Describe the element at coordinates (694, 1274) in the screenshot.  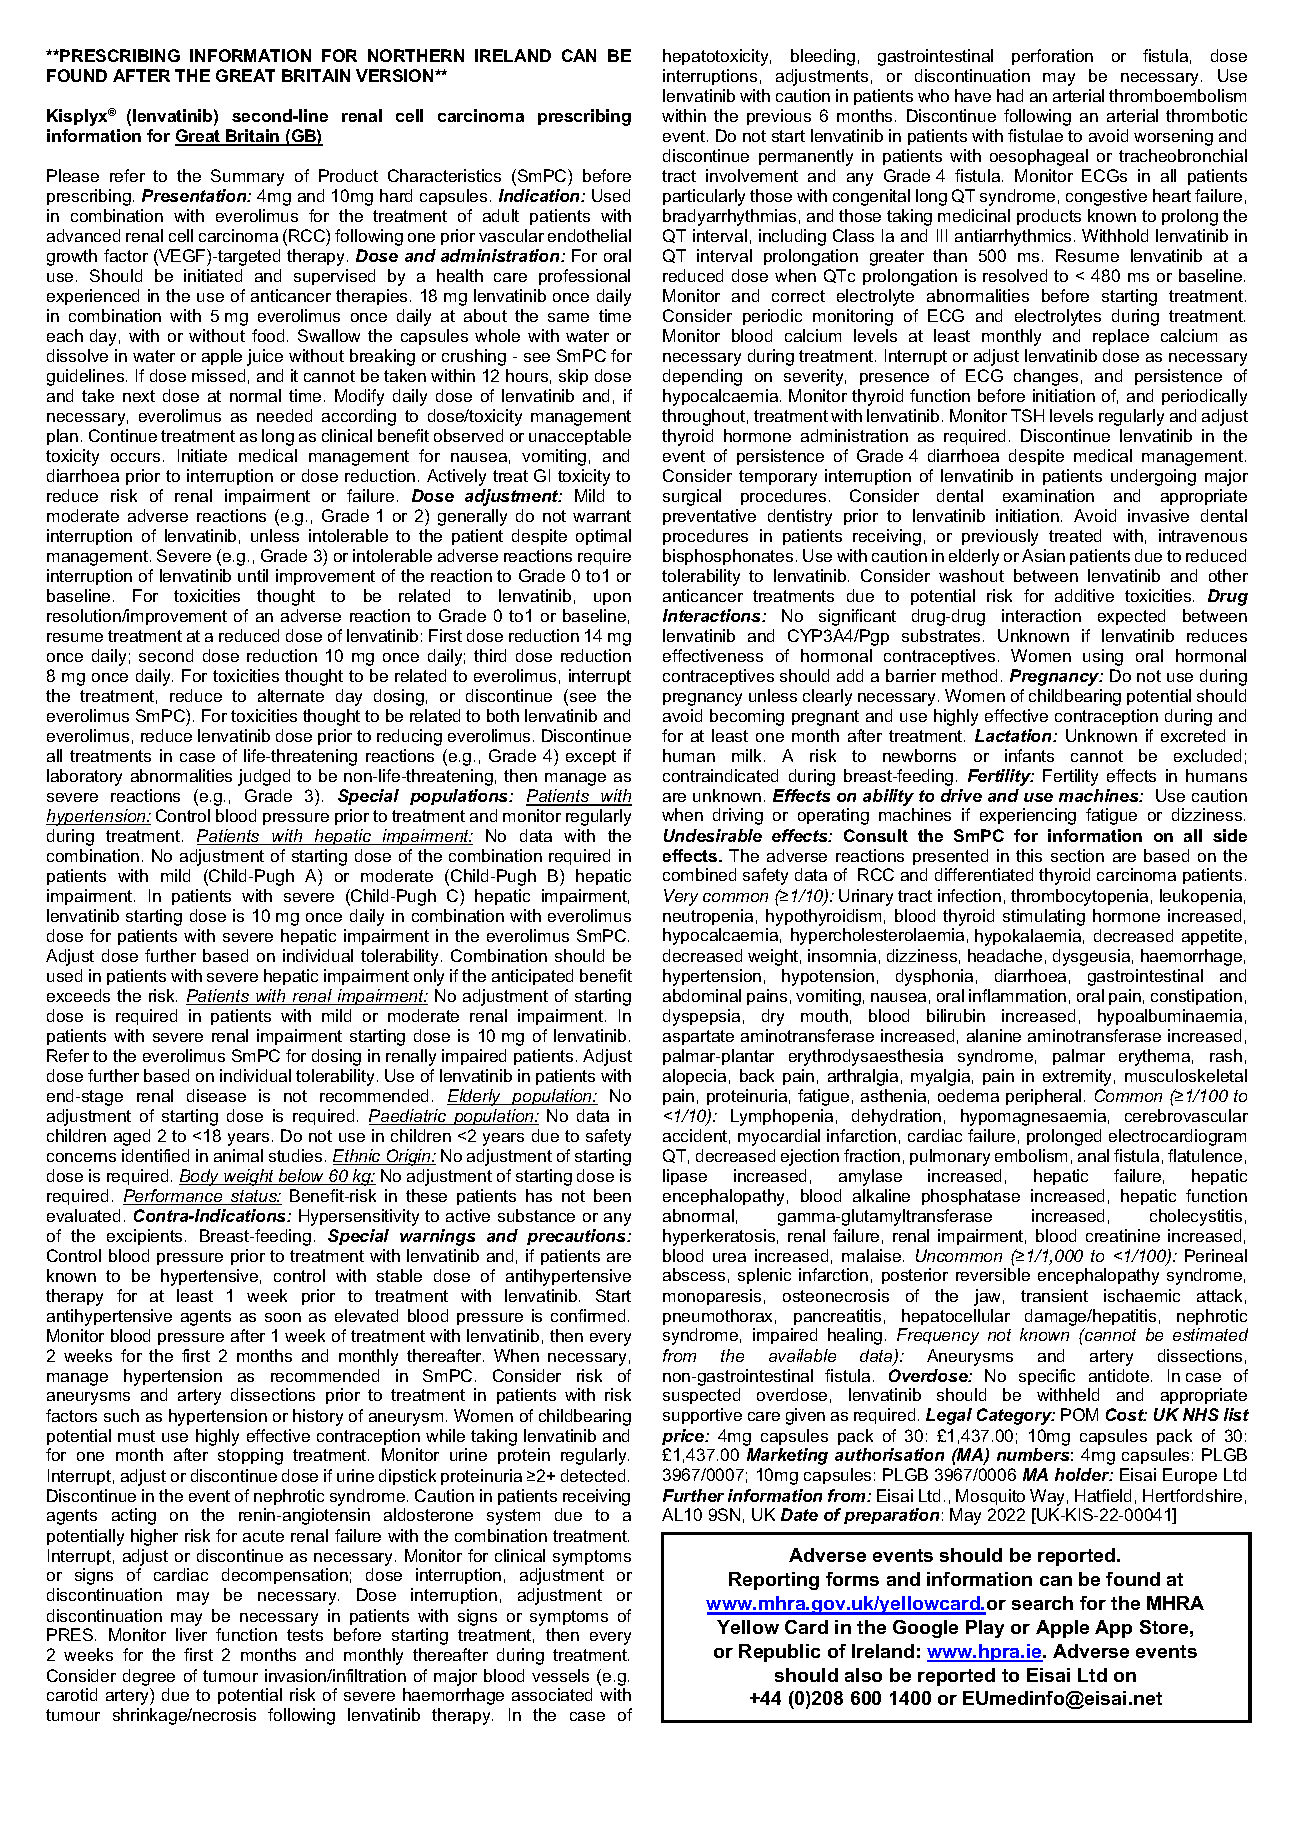
I see `abscess` at that location.
